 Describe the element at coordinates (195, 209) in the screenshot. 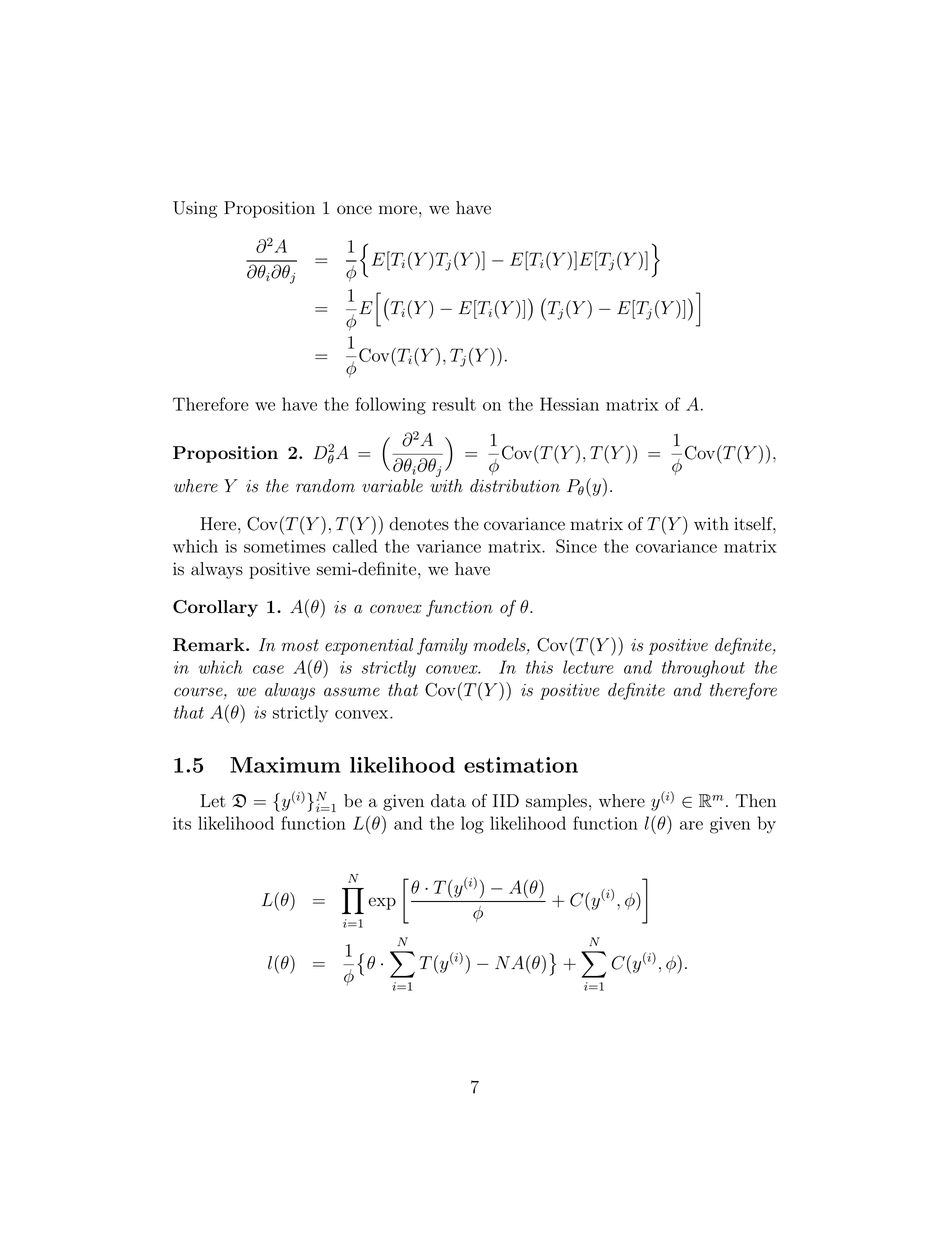

I see `Using` at that location.
